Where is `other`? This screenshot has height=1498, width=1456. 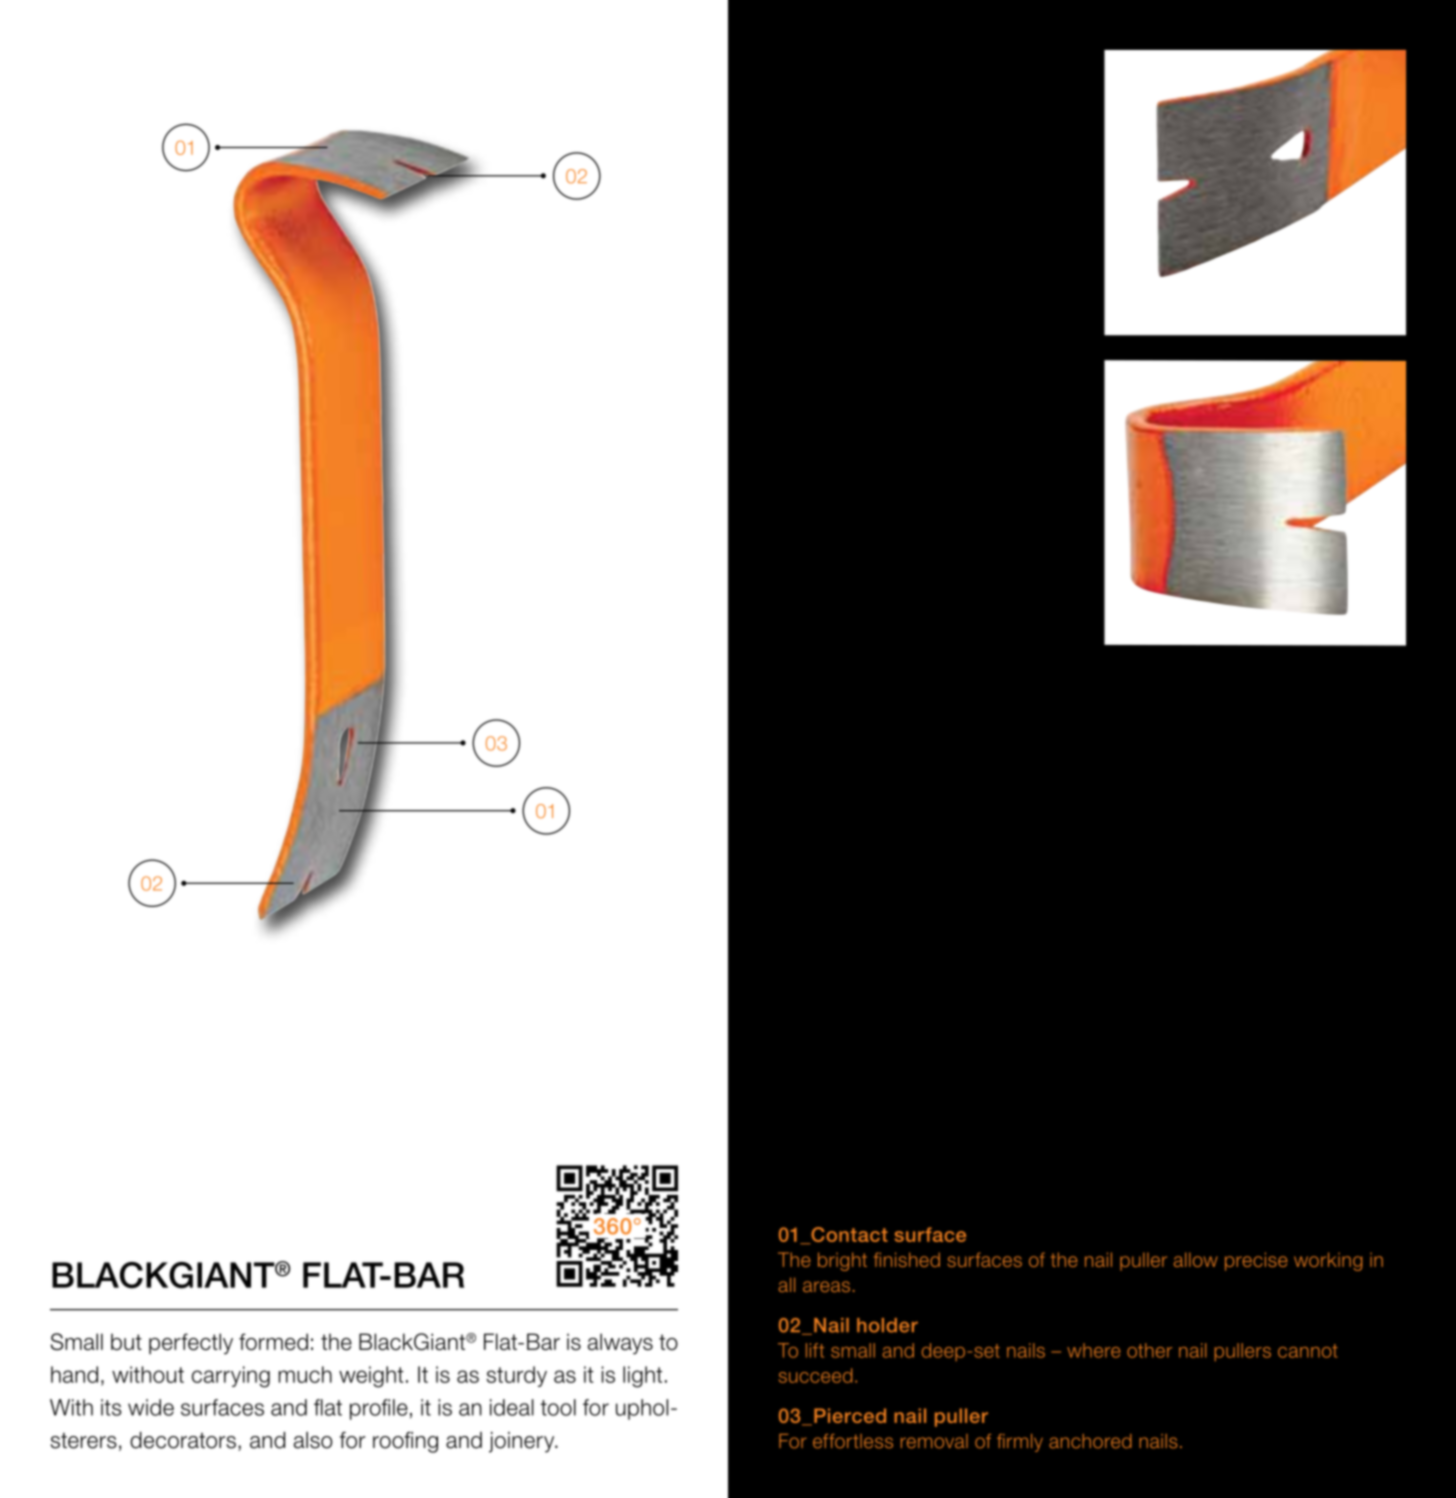 other is located at coordinates (1149, 1350).
